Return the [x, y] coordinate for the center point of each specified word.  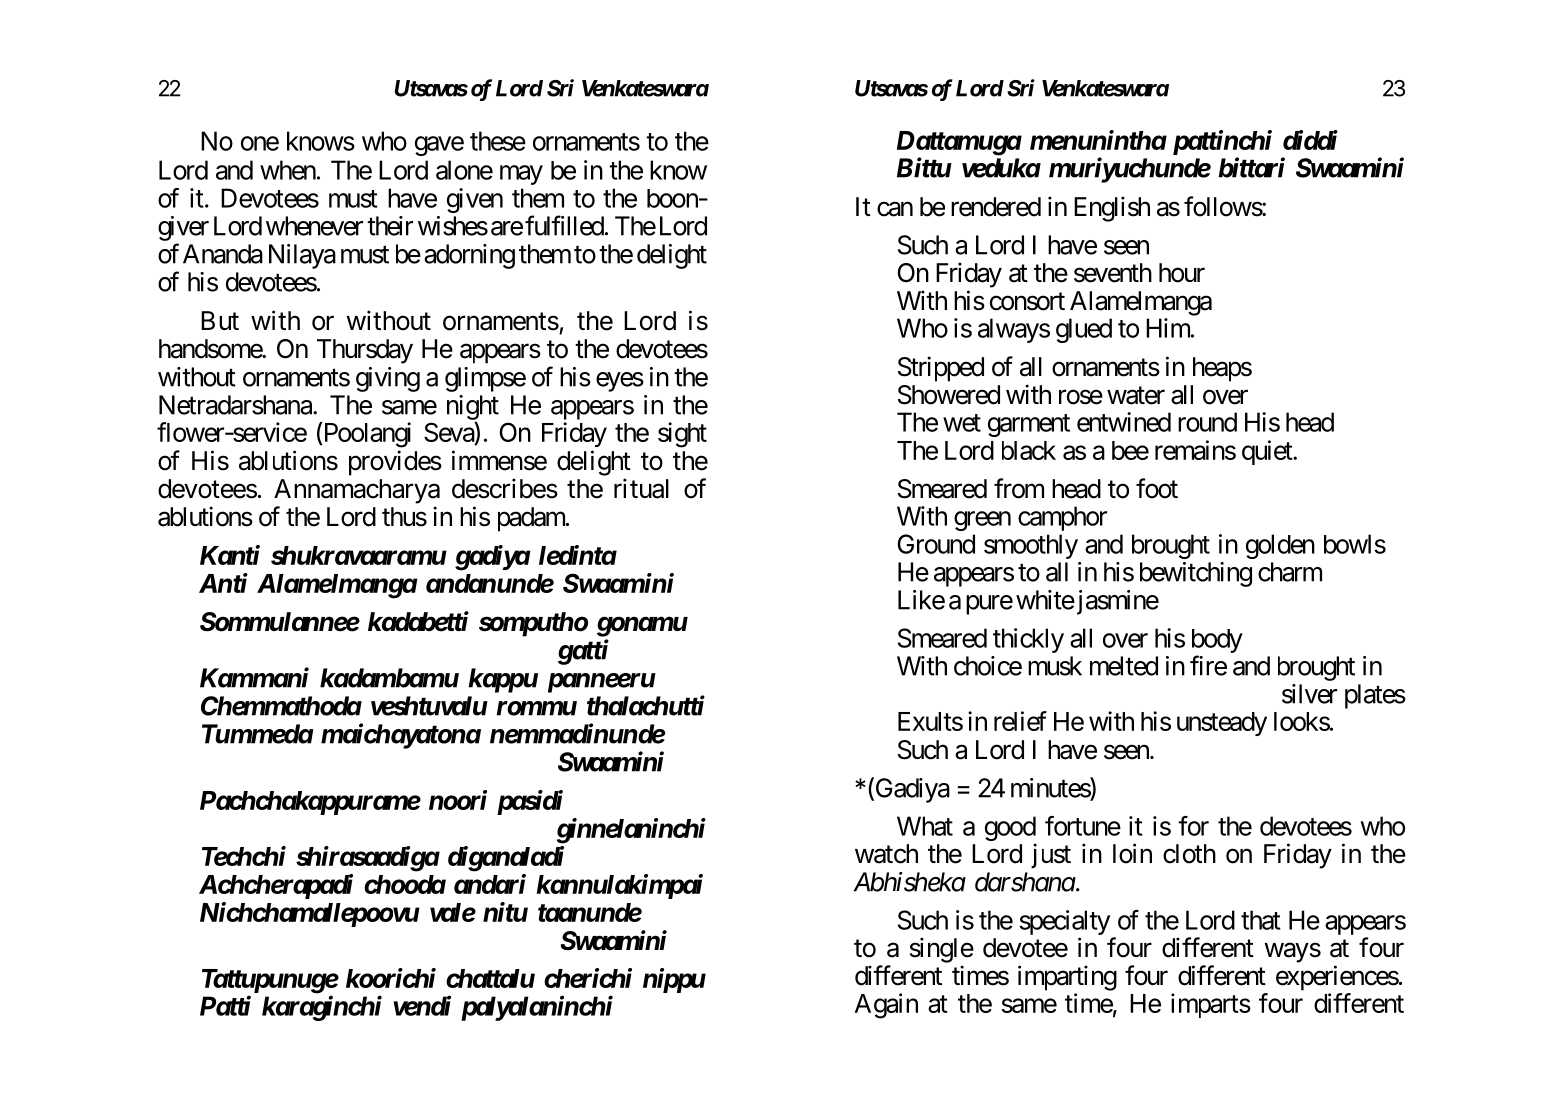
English [1112, 209]
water [1136, 396]
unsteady [1222, 724]
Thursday [365, 351]
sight [682, 435]
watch [886, 854]
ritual [641, 488]
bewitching [1196, 574]
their [390, 226]
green [982, 521]
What [925, 826]
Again [886, 1006]
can [895, 209]
